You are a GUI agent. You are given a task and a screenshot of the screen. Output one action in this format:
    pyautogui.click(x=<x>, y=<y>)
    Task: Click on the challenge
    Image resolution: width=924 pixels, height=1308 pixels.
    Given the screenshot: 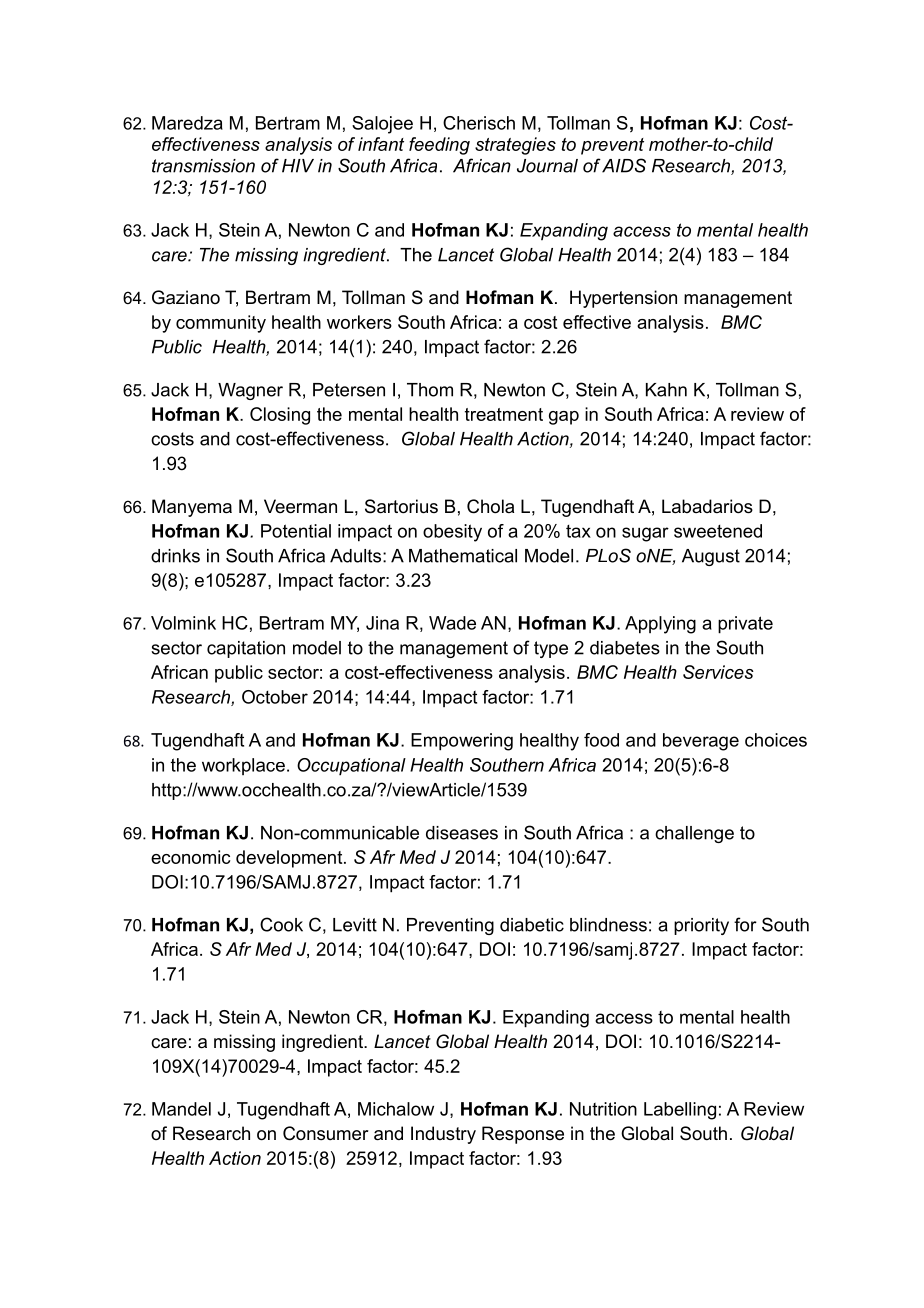 What is the action you would take?
    pyautogui.click(x=694, y=834)
